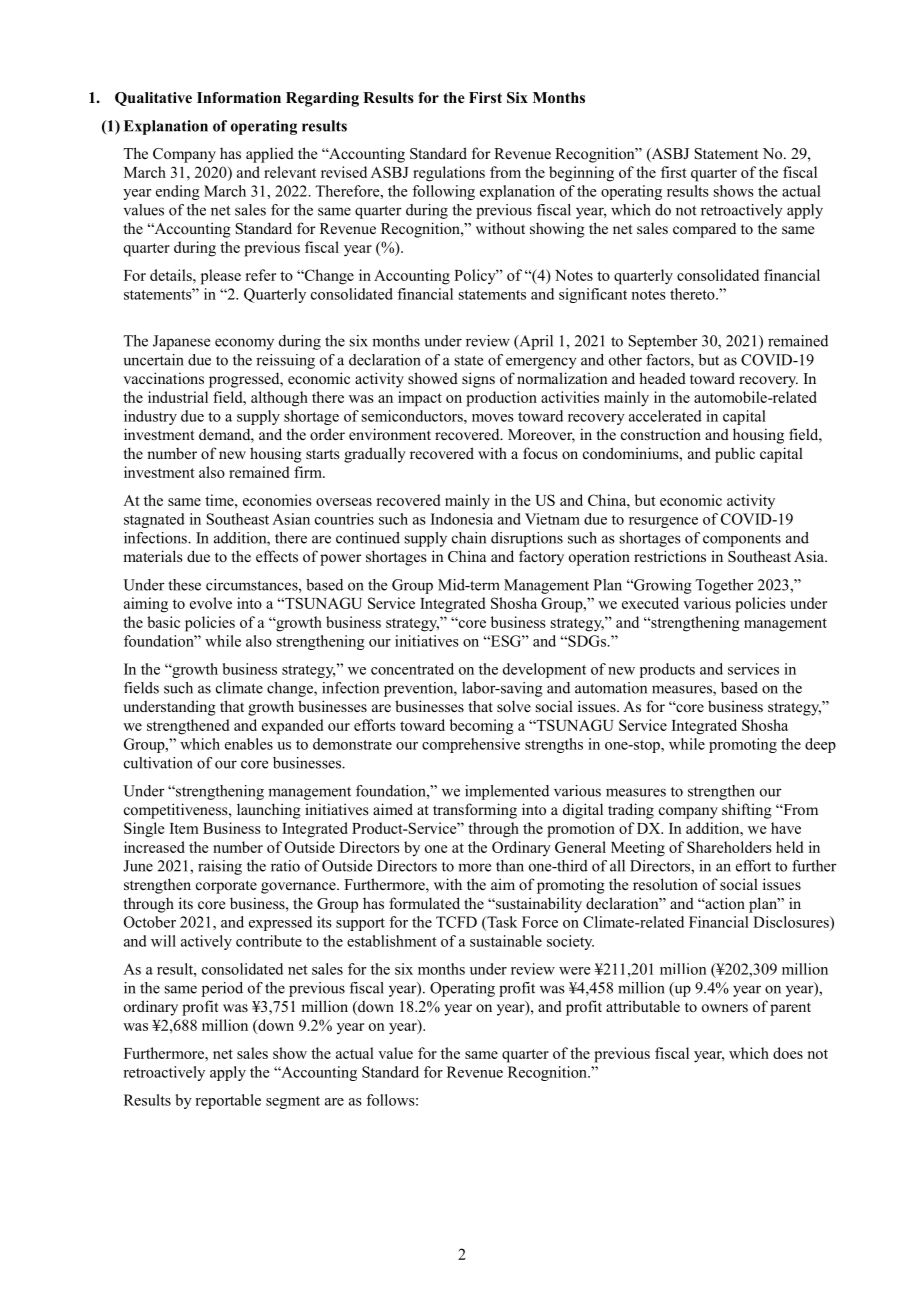  Describe the element at coordinates (662, 378) in the screenshot. I see `headed` at that location.
